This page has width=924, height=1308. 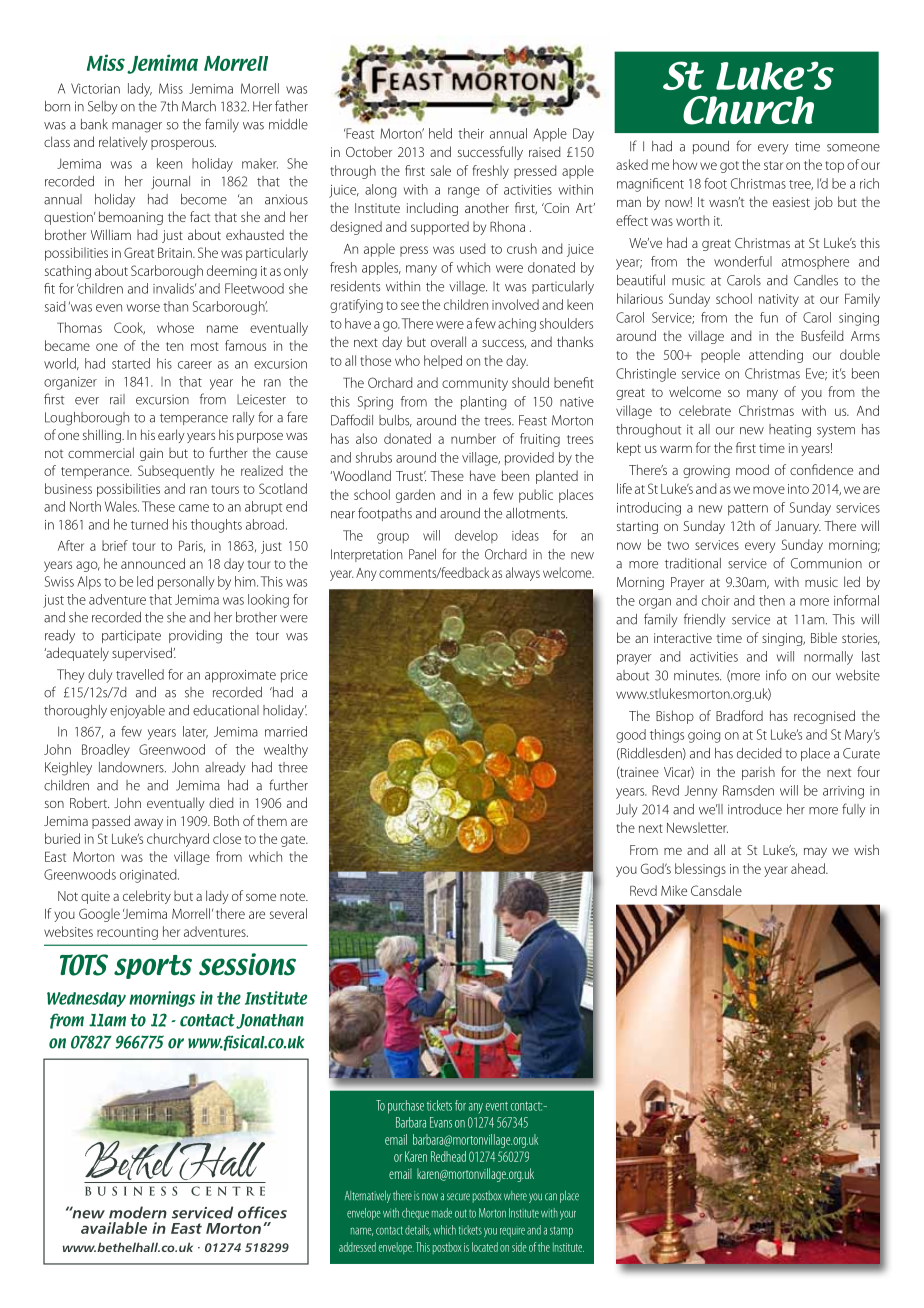 What do you see at coordinates (294, 896) in the page?
I see `note` at bounding box center [294, 896].
